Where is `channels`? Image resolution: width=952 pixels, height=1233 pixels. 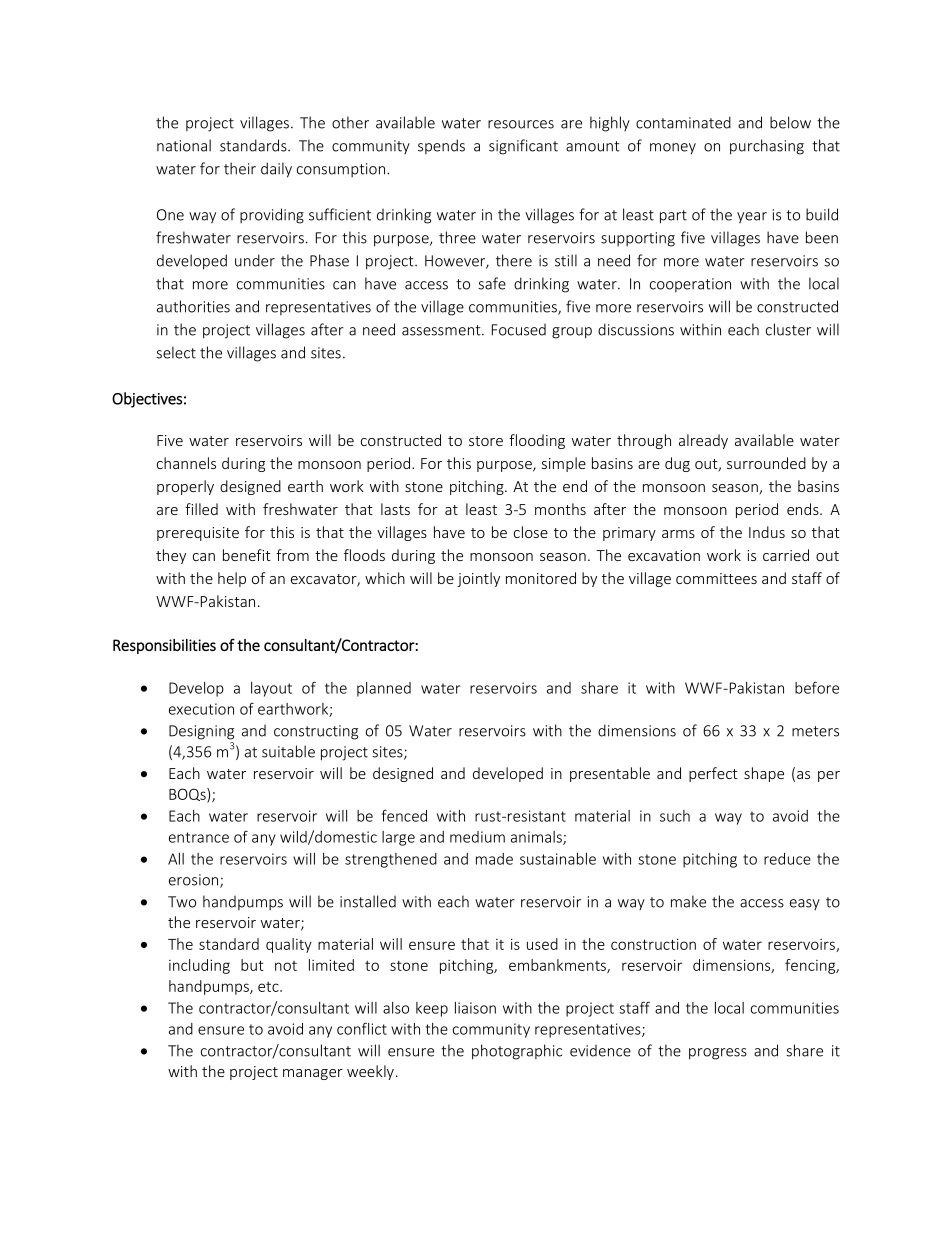
channels is located at coordinates (186, 463).
